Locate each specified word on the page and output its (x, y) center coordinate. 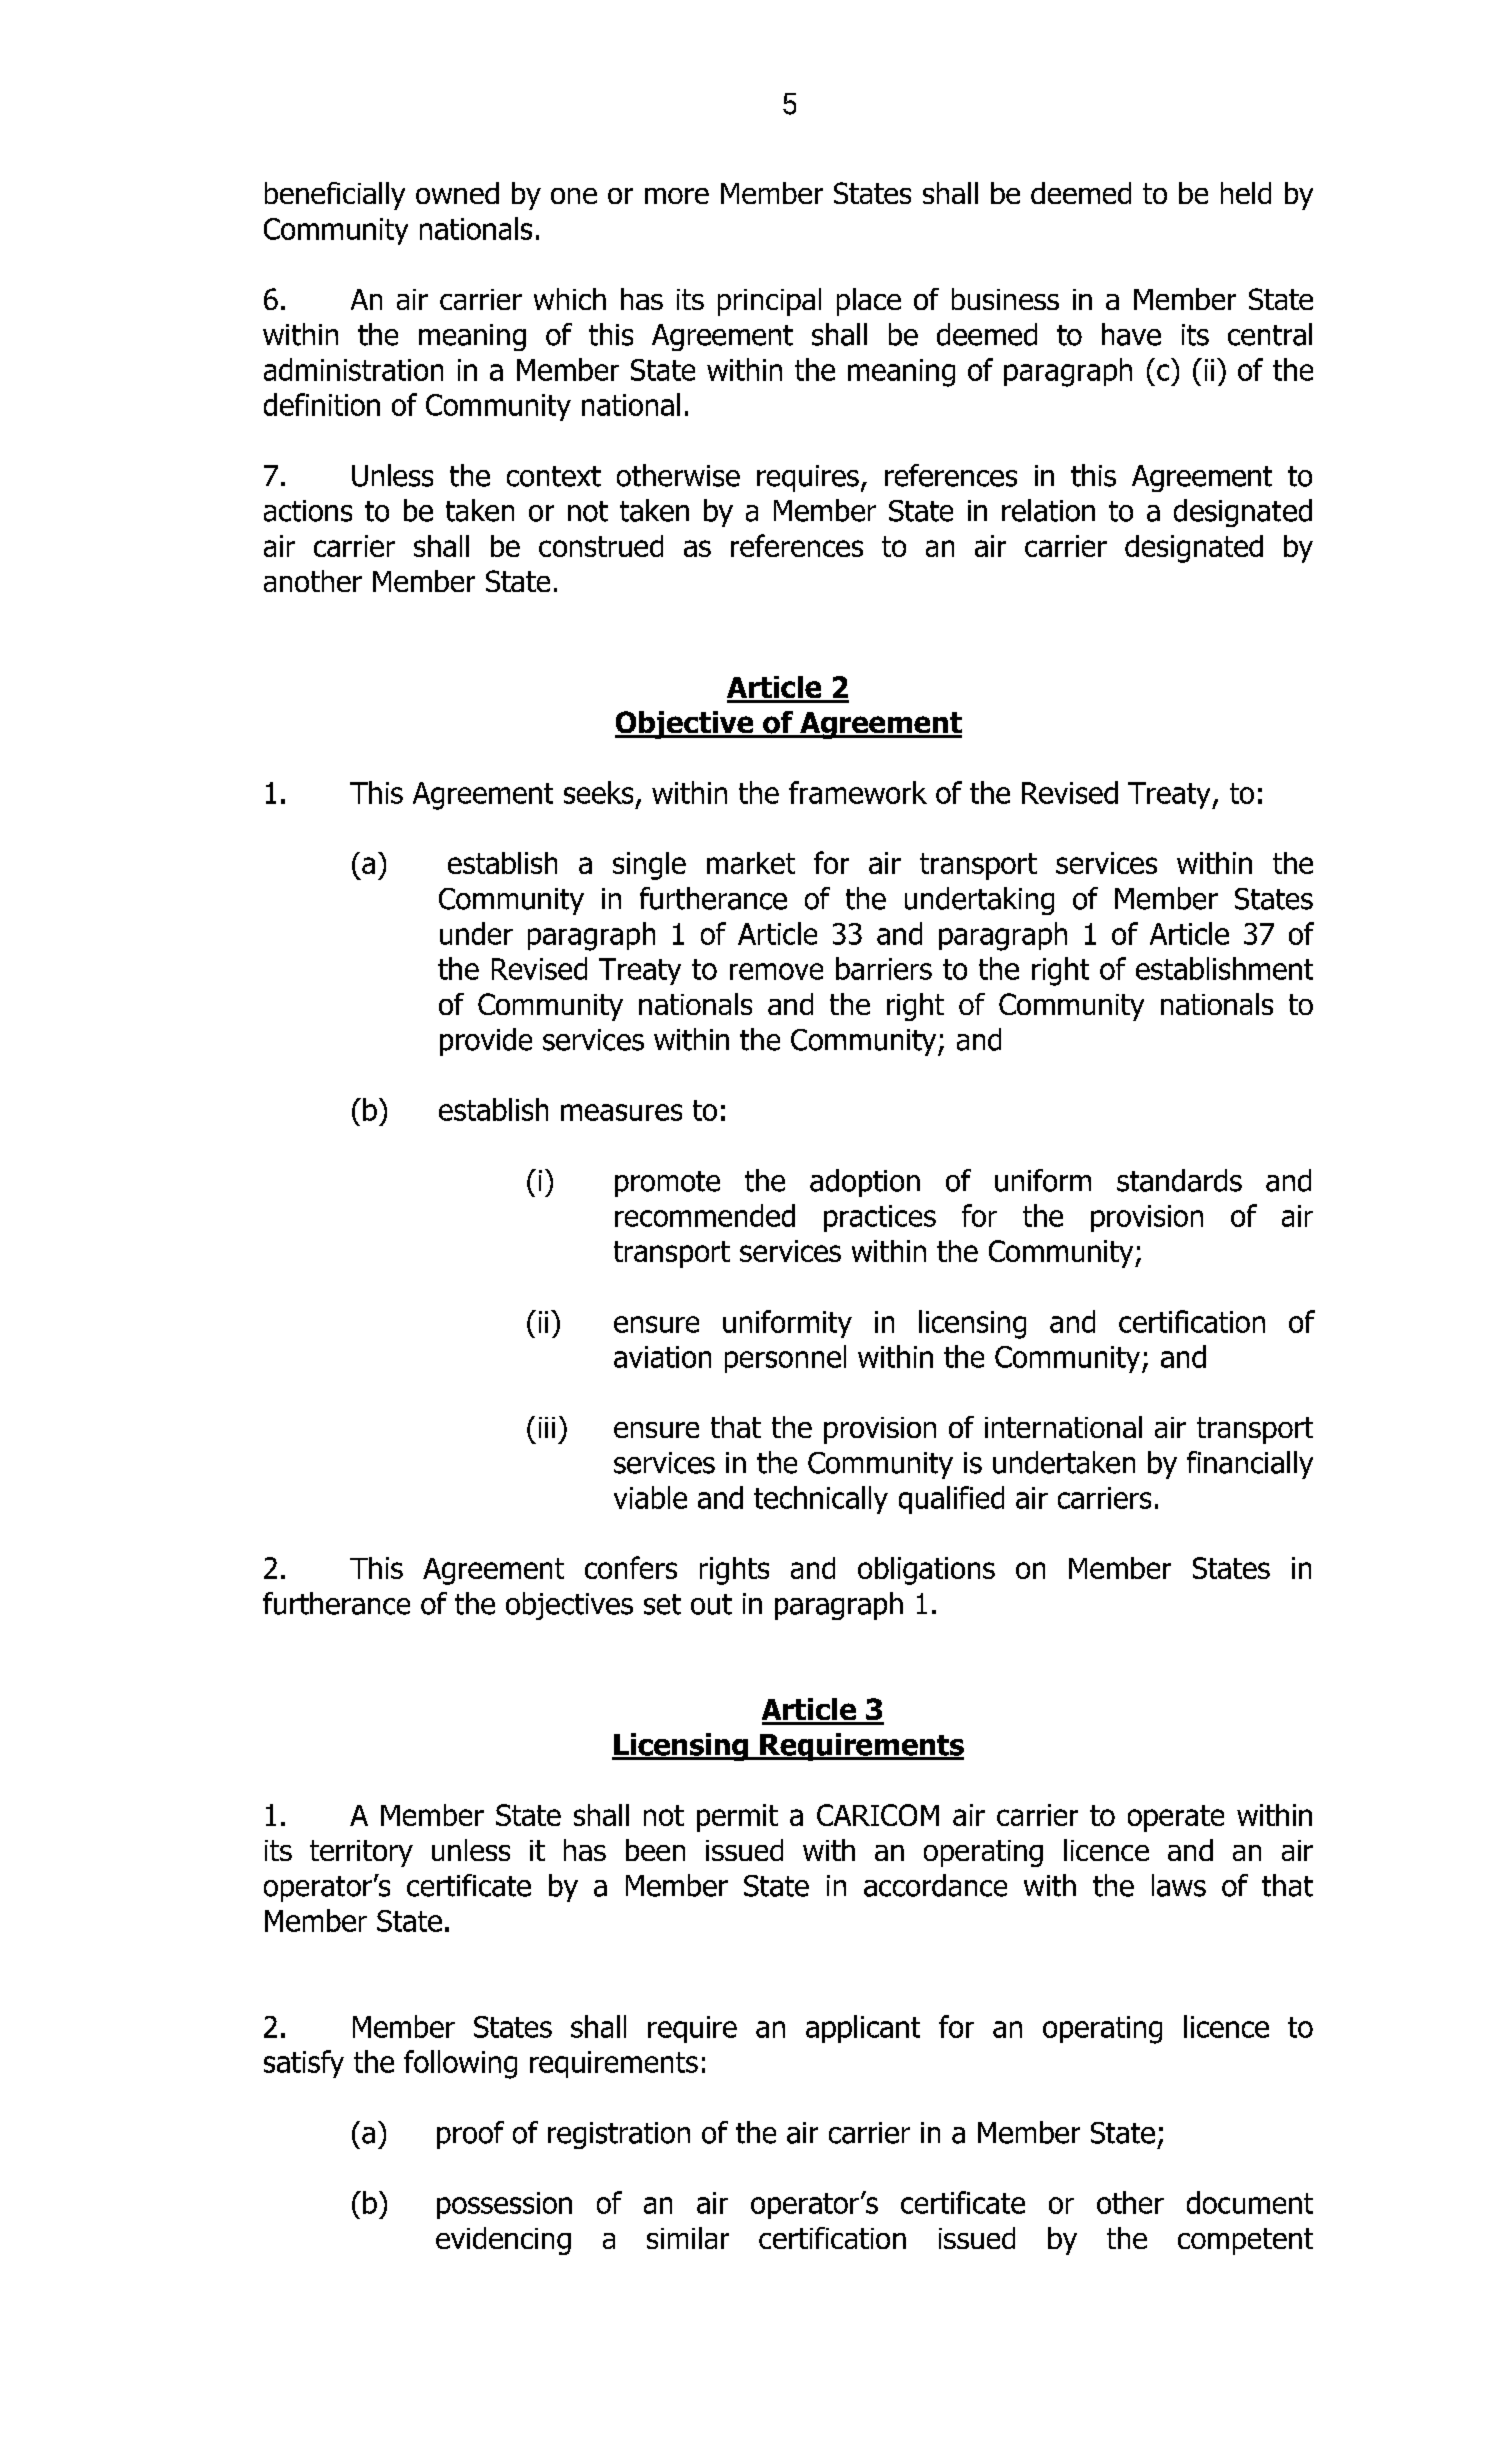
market (751, 863)
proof (470, 2135)
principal (769, 302)
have (1131, 334)
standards (1179, 1180)
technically (821, 1500)
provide (486, 1042)
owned (457, 193)
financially (1250, 1465)
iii (547, 1427)
